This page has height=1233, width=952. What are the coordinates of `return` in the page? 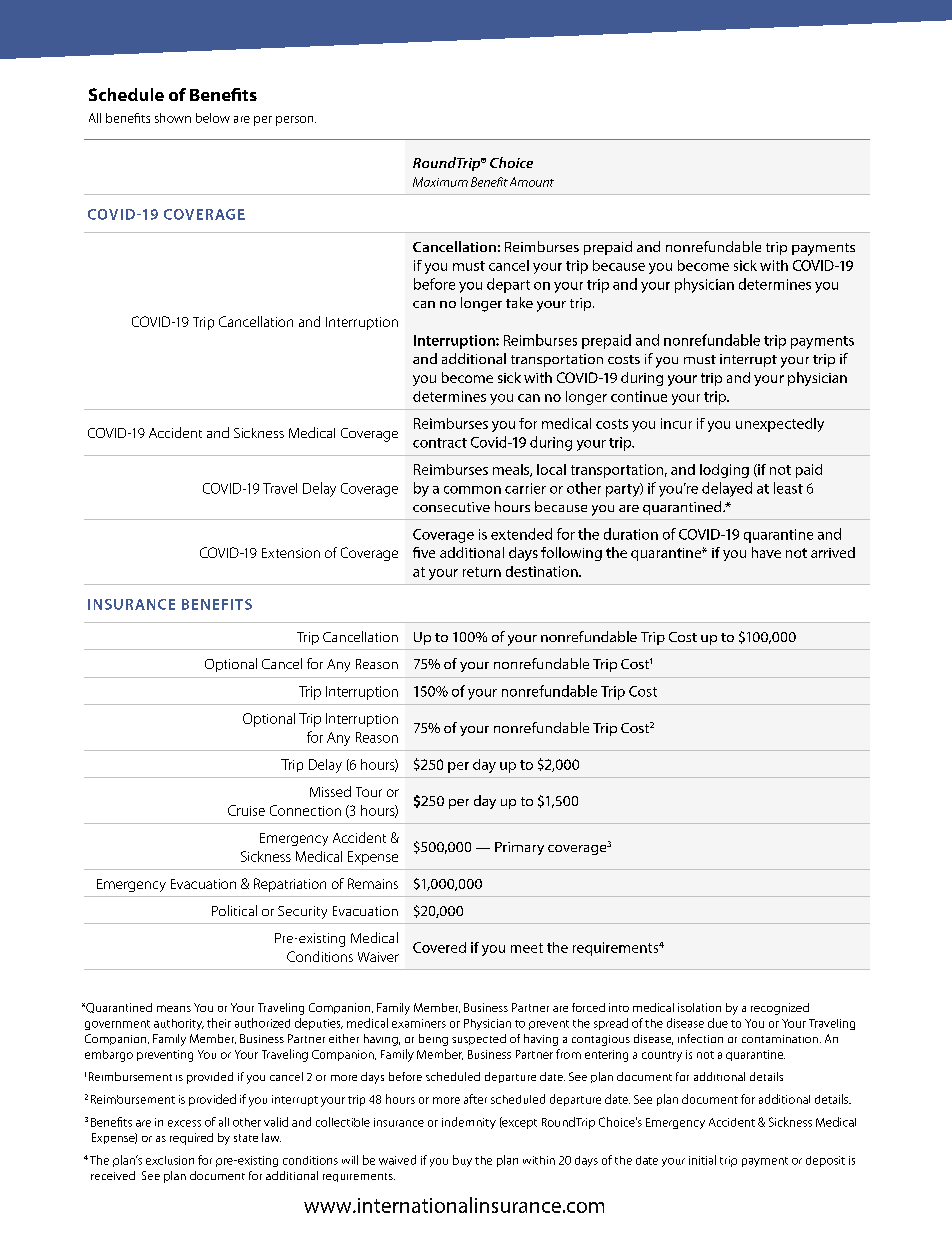 It's located at (482, 572).
